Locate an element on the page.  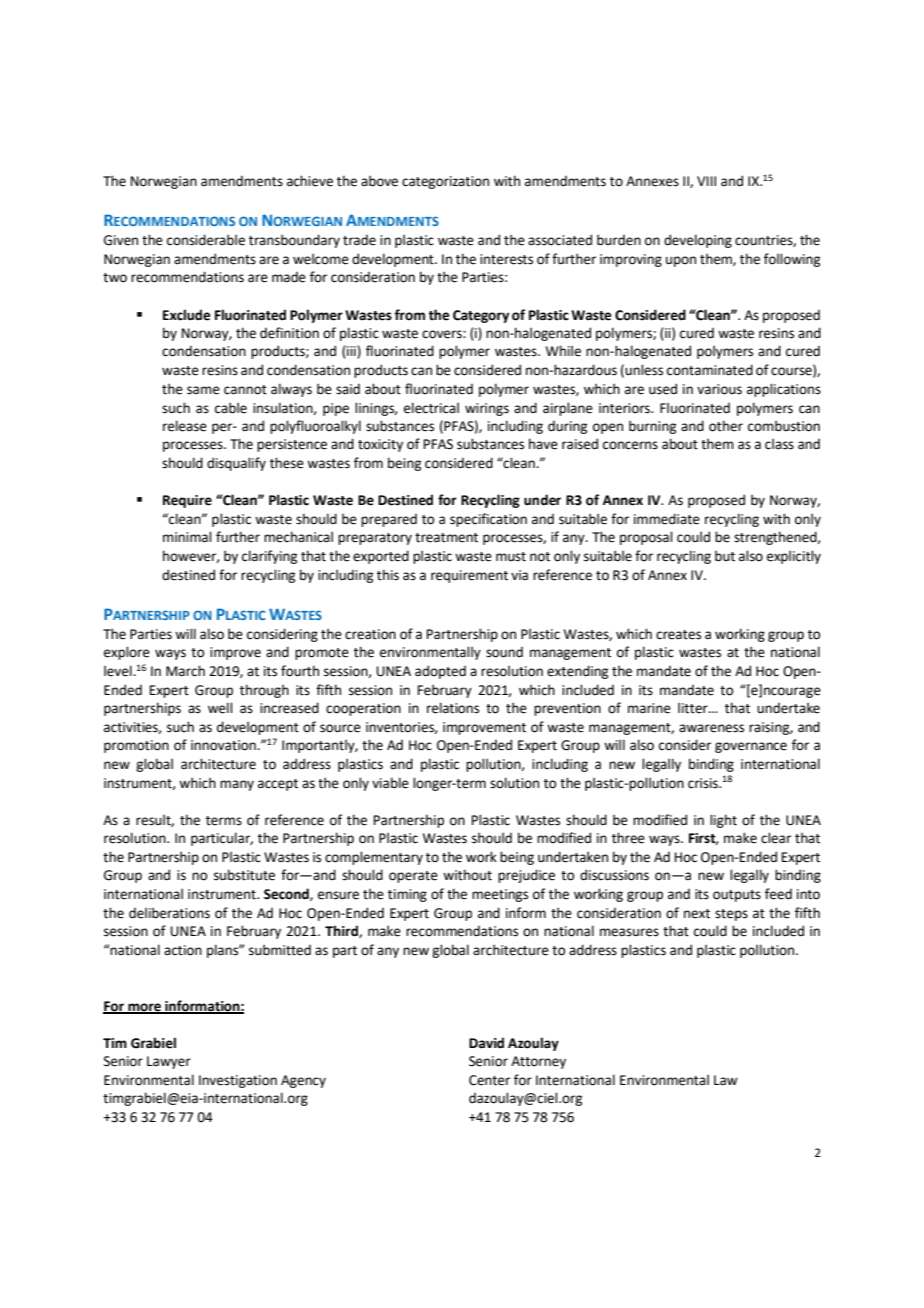
other is located at coordinates (726, 426).
